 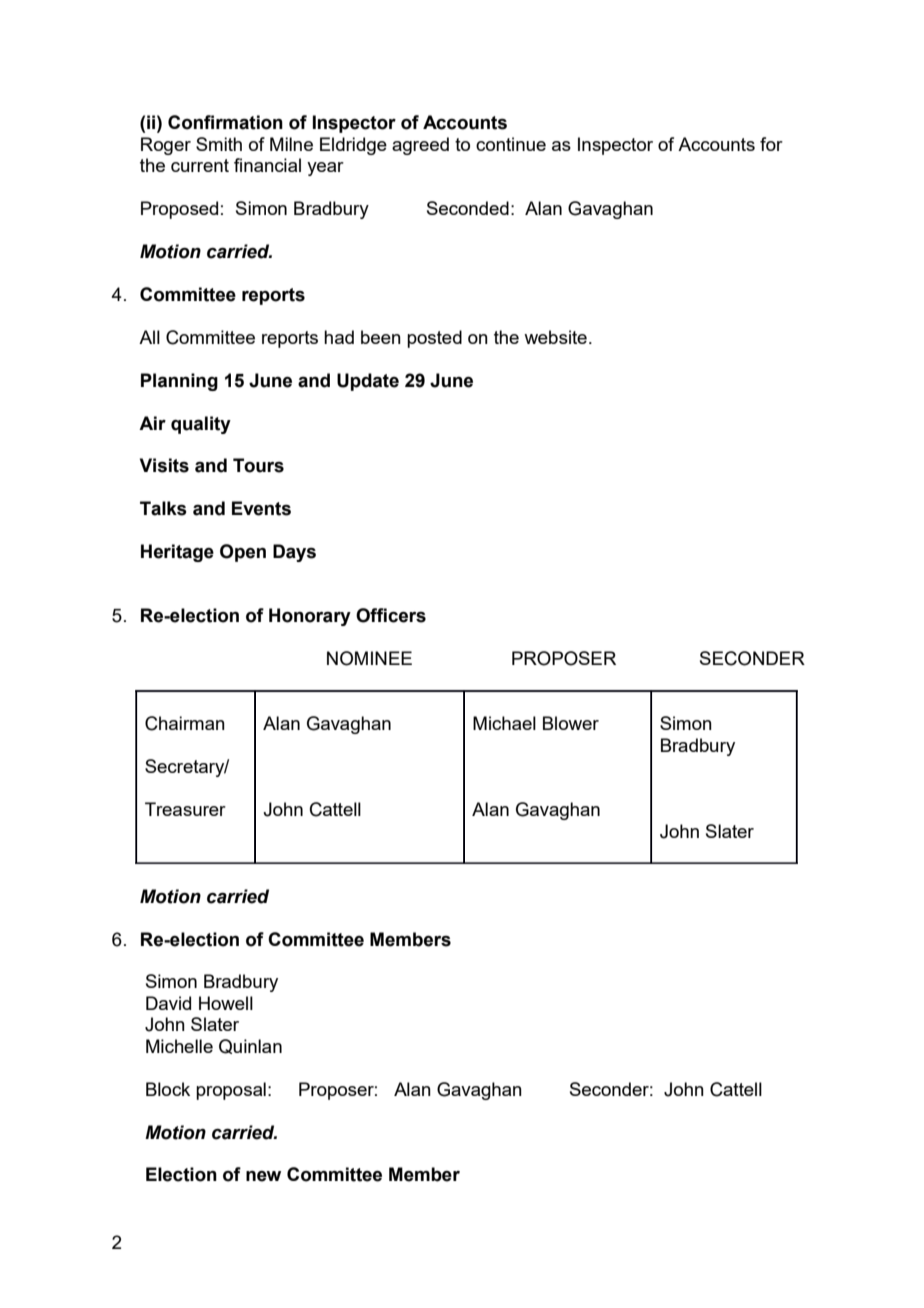 I want to click on website, so click(x=555, y=337).
